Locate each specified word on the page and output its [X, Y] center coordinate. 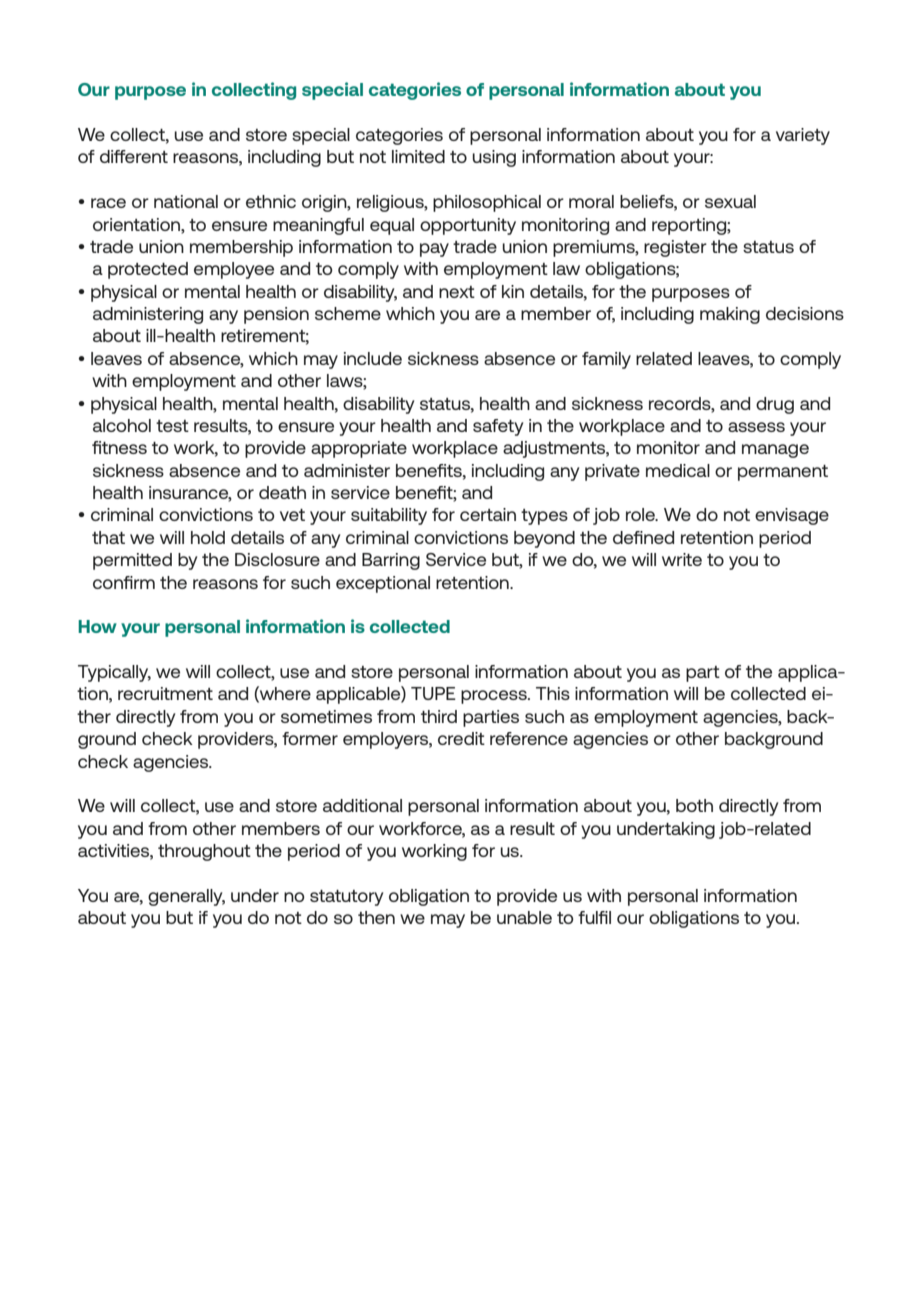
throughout [204, 852]
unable [524, 917]
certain [488, 514]
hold [208, 537]
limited [418, 156]
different [134, 156]
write [682, 559]
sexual [730, 201]
